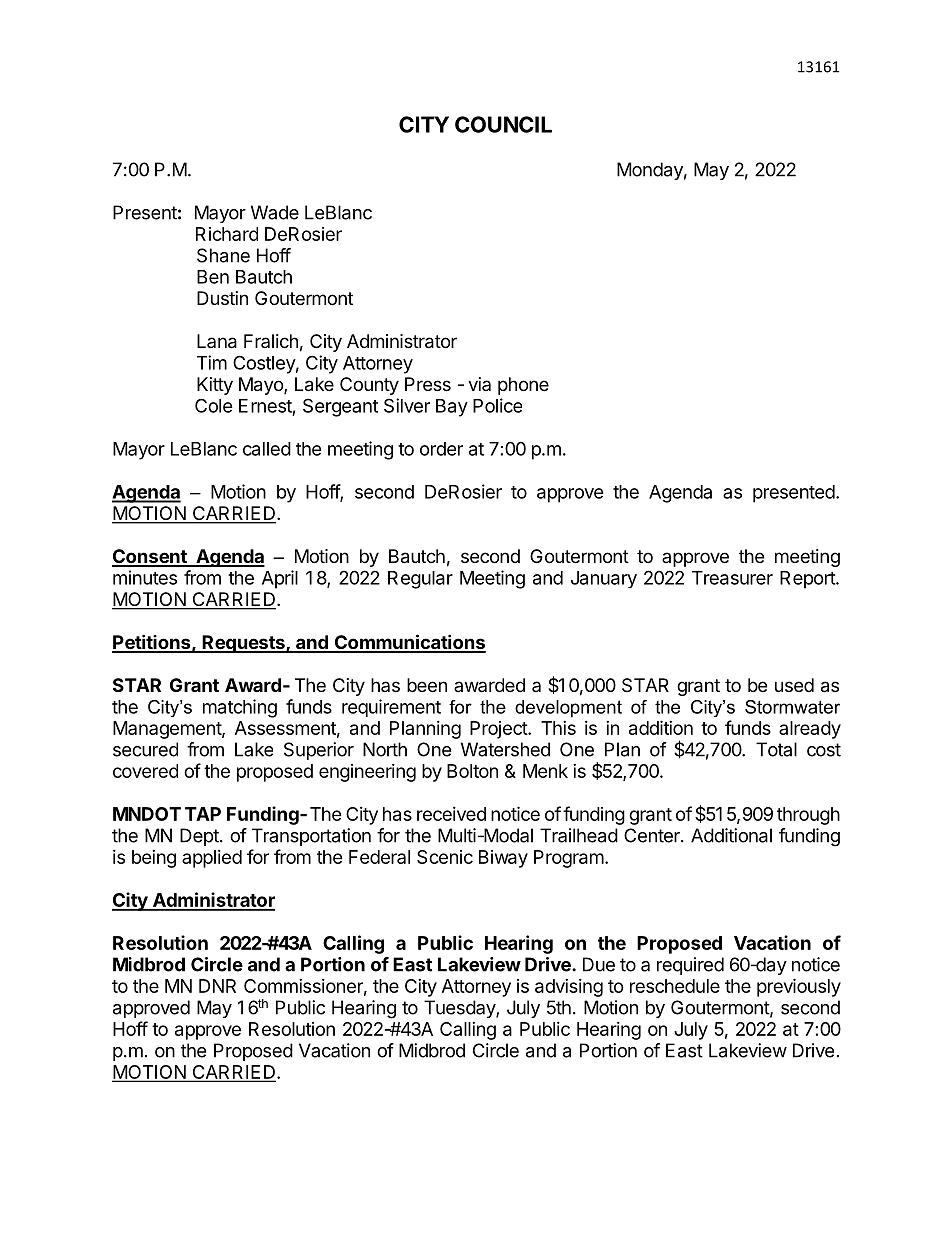  I want to click on April, so click(280, 579).
